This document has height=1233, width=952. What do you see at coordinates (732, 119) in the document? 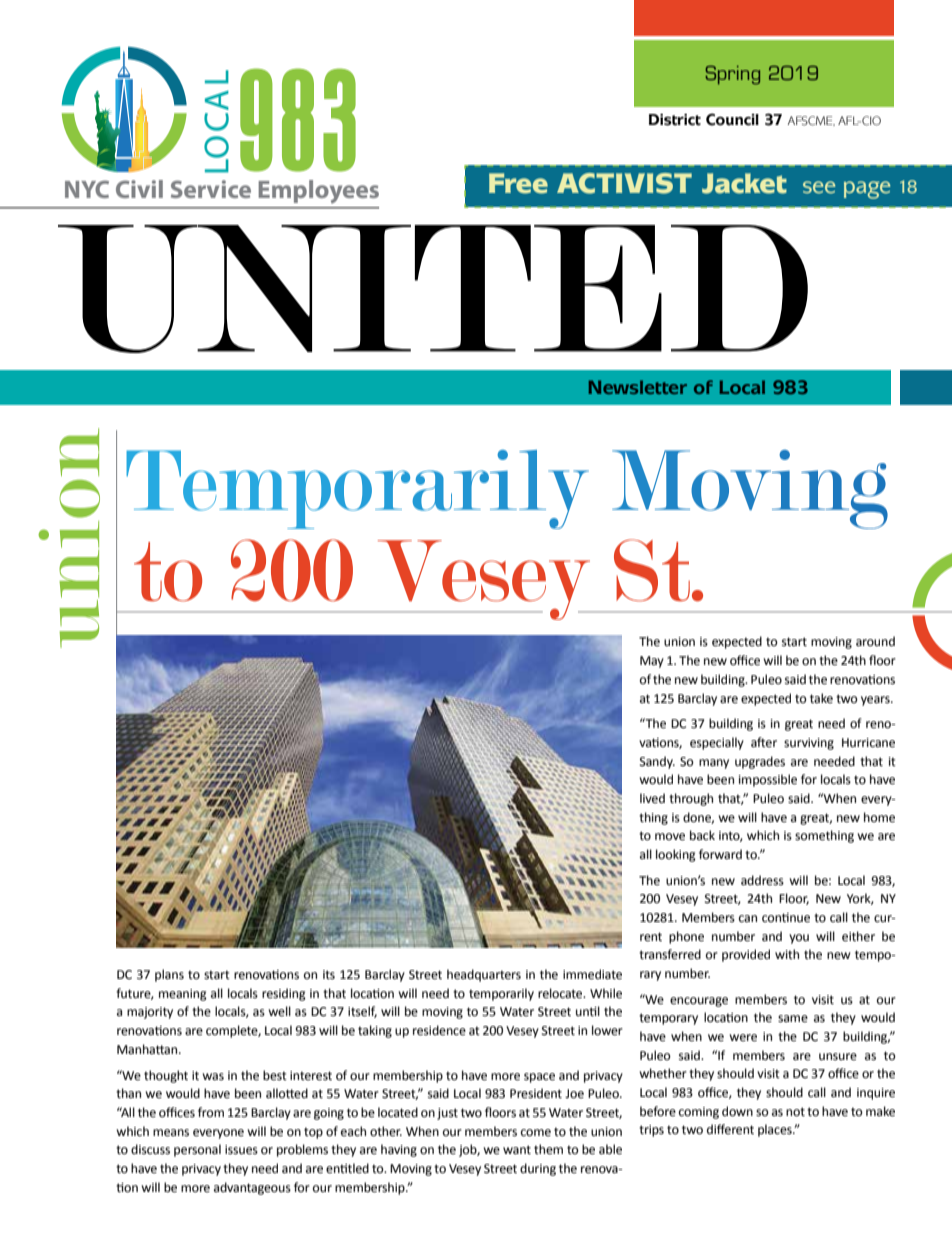
I see `Council` at bounding box center [732, 119].
